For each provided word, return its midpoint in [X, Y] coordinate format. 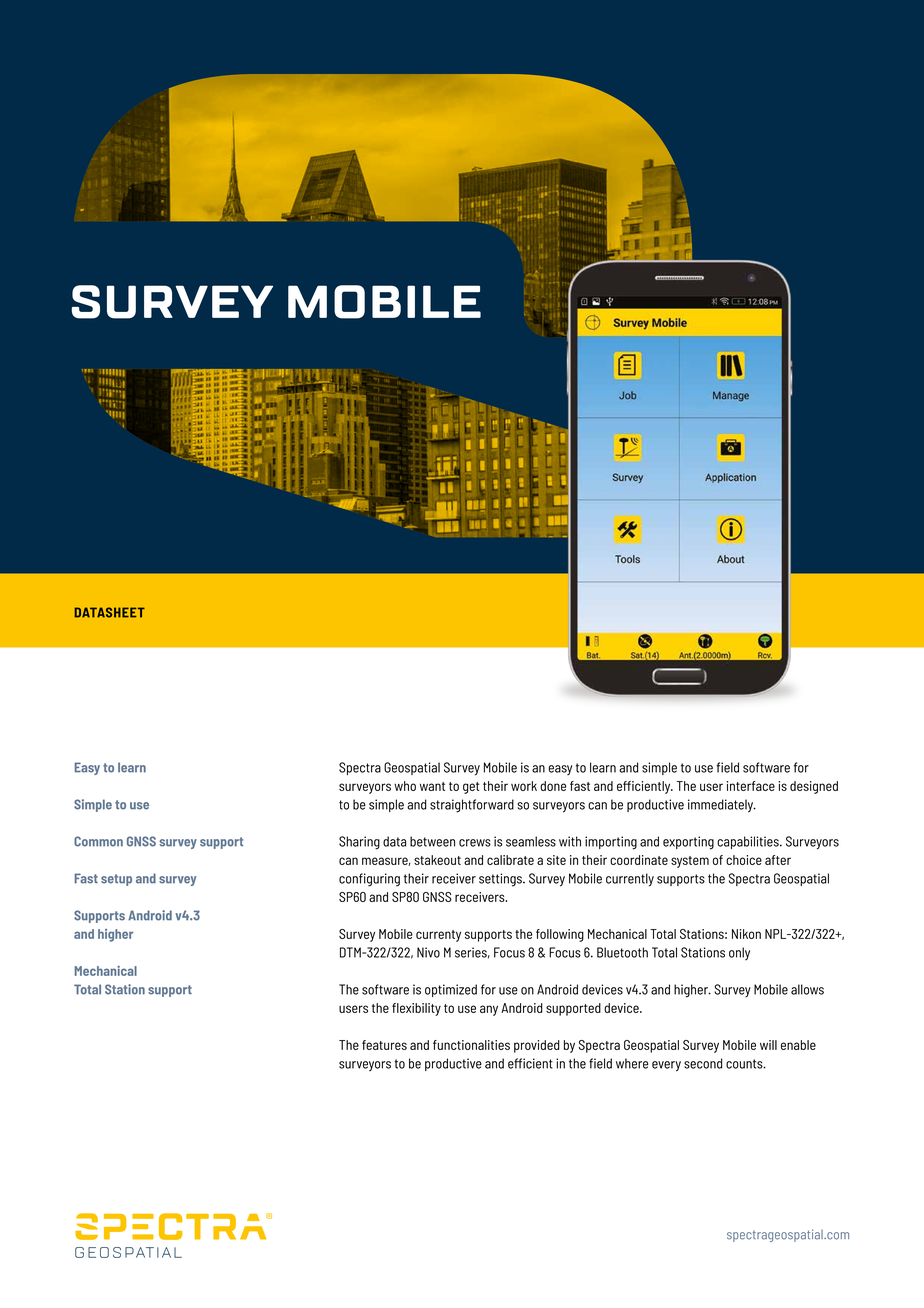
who [405, 786]
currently [630, 880]
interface [751, 786]
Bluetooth [622, 952]
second [703, 1063]
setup [116, 880]
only [739, 953]
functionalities [471, 1045]
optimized [451, 990]
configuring [369, 880]
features [384, 1045]
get [471, 788]
